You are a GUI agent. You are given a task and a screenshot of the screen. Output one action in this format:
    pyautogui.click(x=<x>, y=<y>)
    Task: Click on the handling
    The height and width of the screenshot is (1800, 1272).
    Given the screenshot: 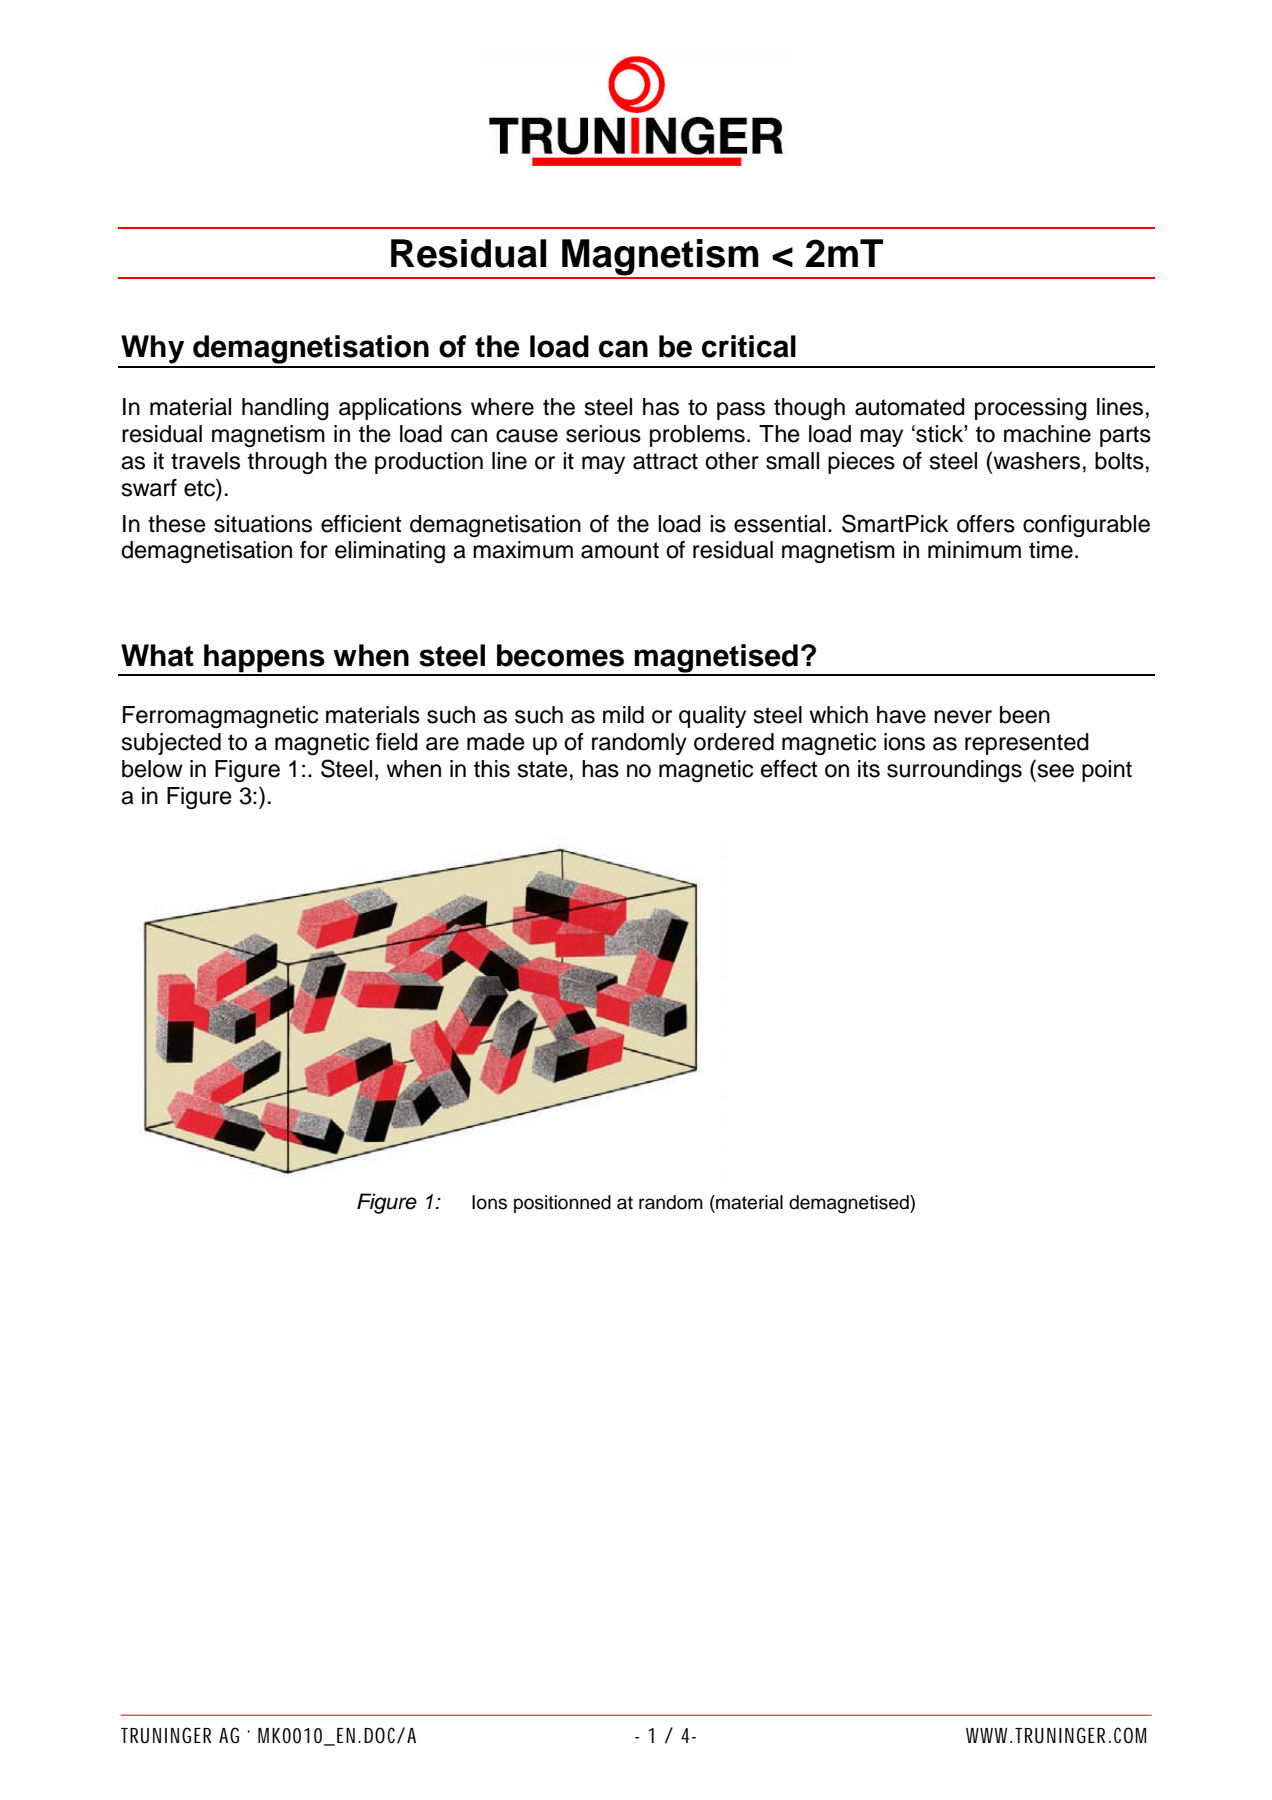 What is the action you would take?
    pyautogui.click(x=285, y=409)
